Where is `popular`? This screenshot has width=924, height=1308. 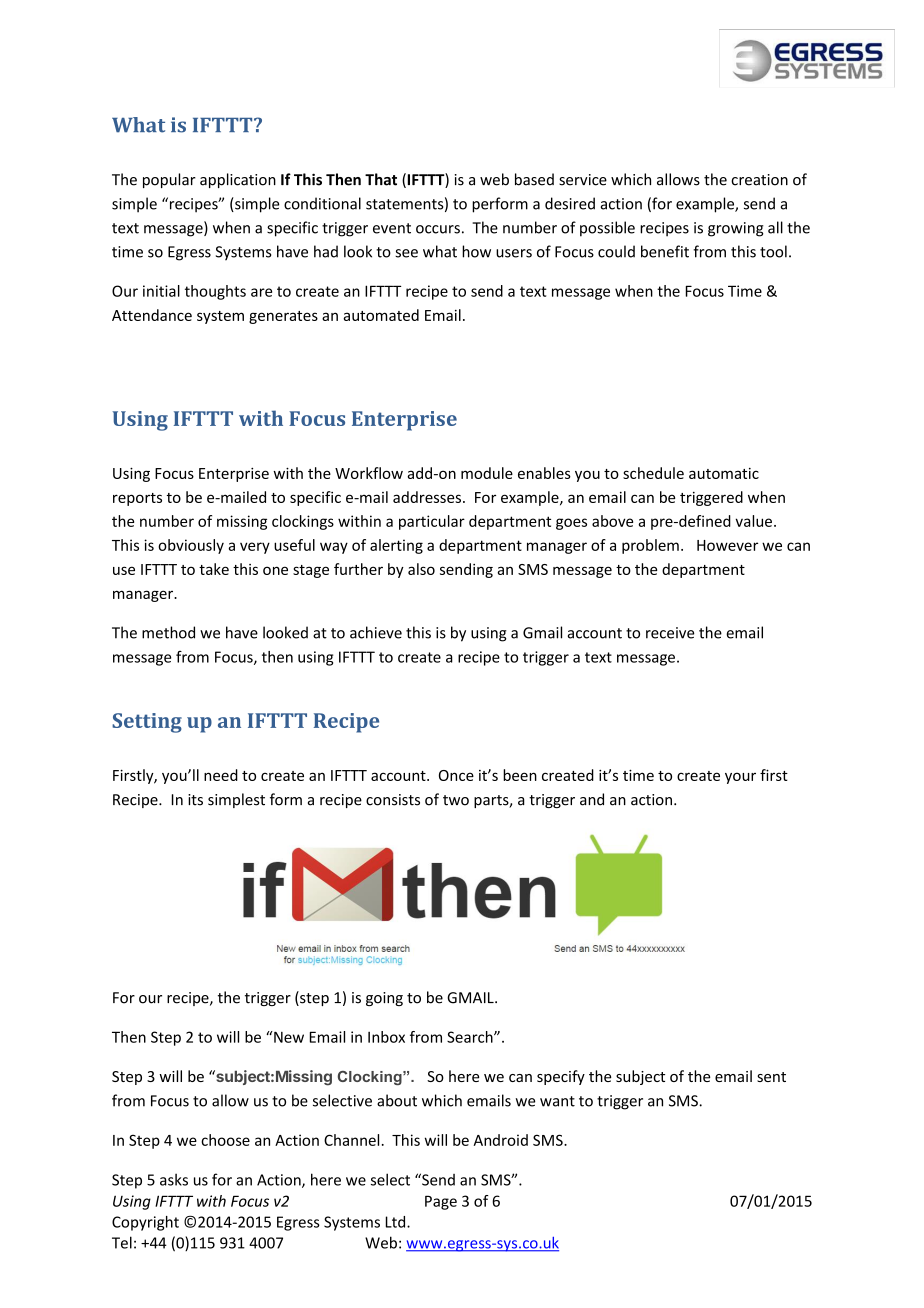
popular is located at coordinates (169, 180).
